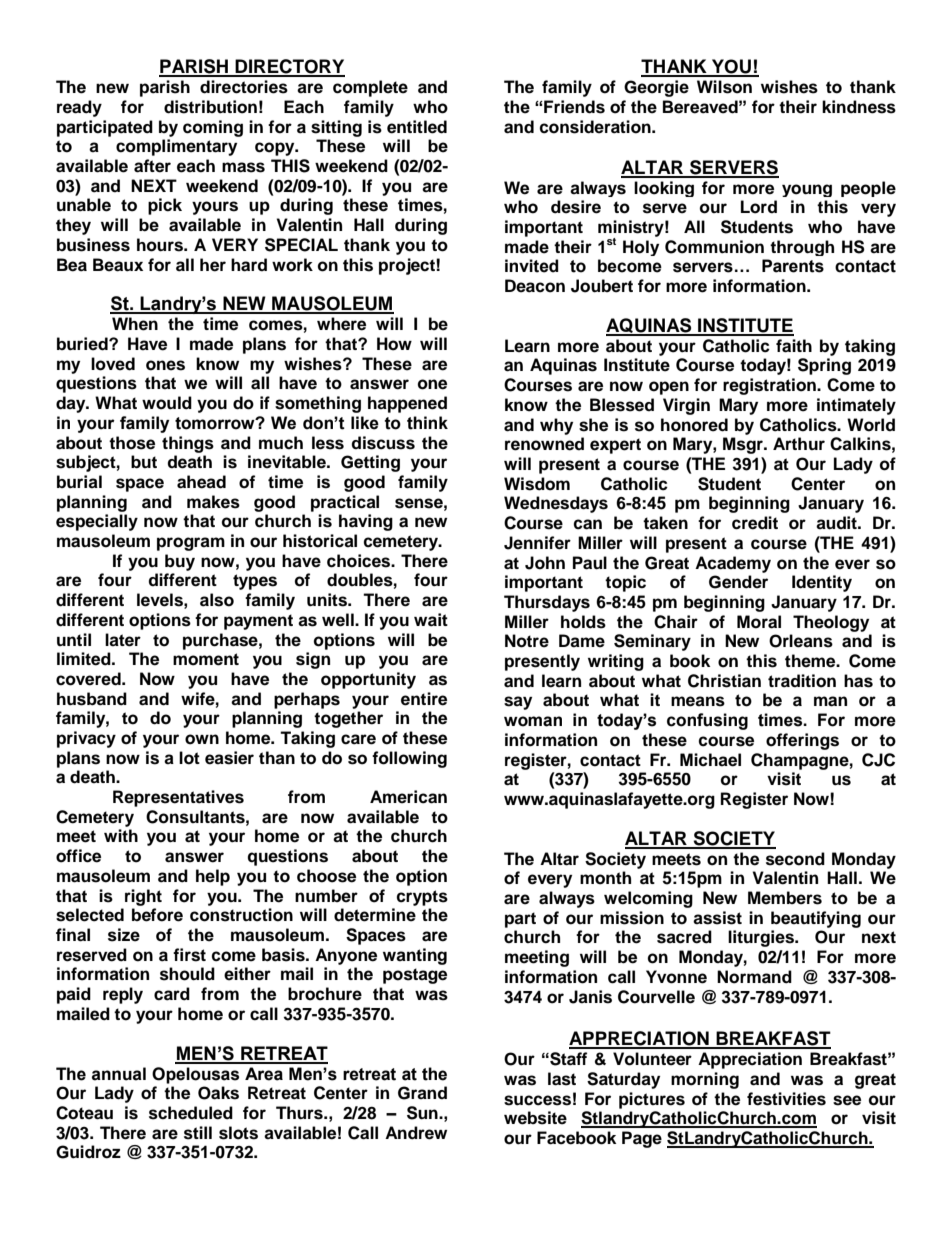  I want to click on festivities, so click(786, 1099).
